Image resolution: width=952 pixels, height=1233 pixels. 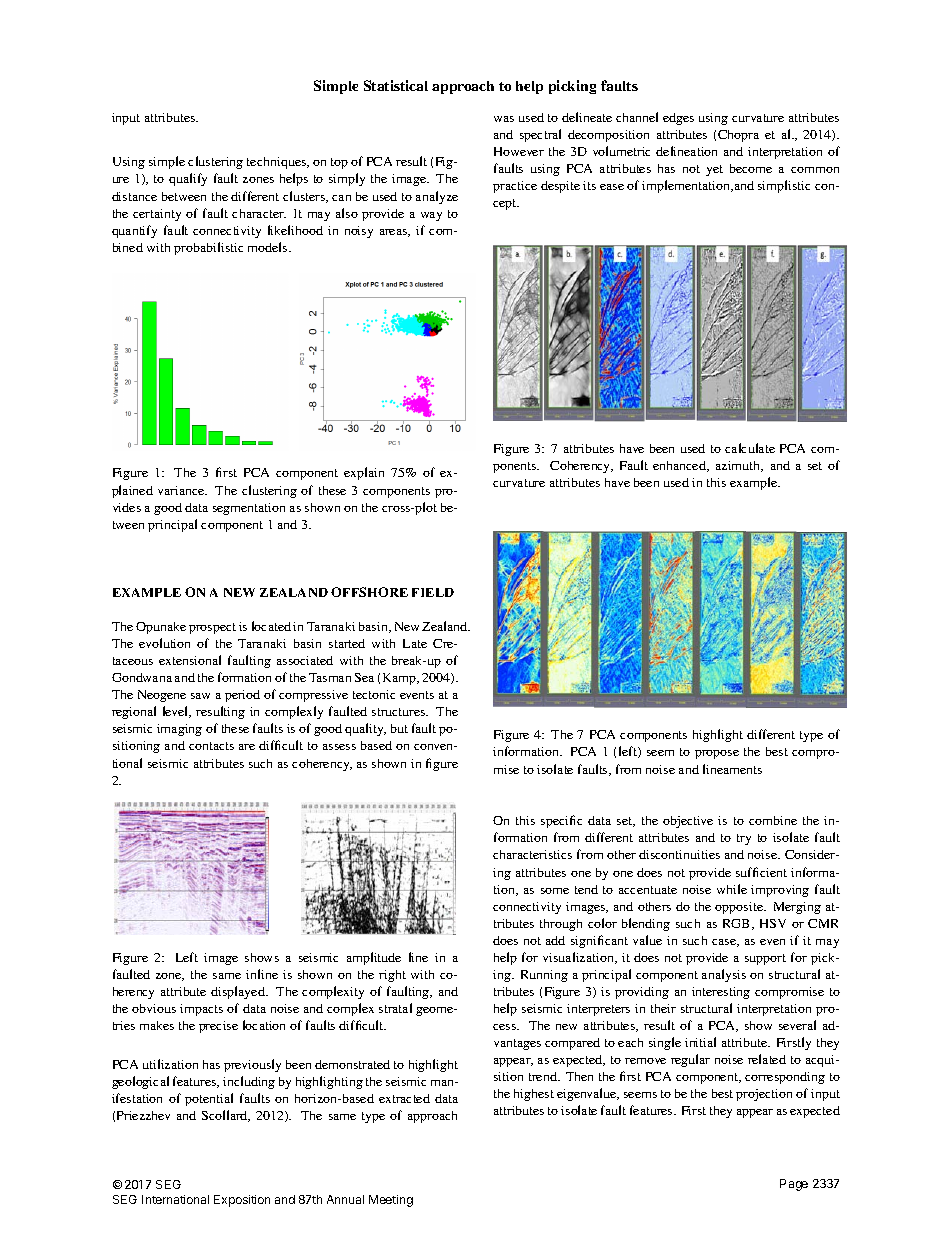 What do you see at coordinates (717, 754) in the screenshot?
I see `propose` at bounding box center [717, 754].
